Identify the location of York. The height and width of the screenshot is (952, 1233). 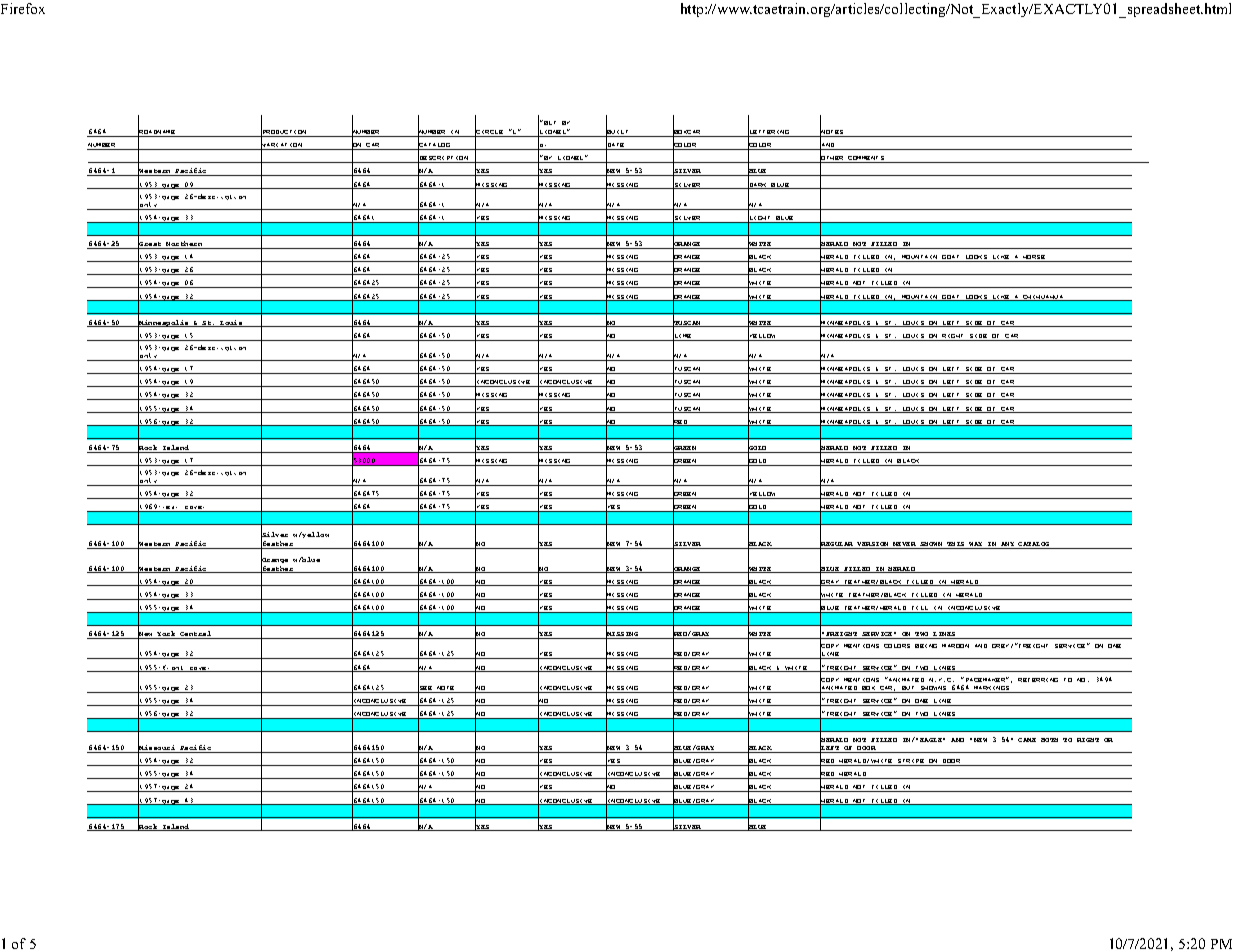
(166, 633).
